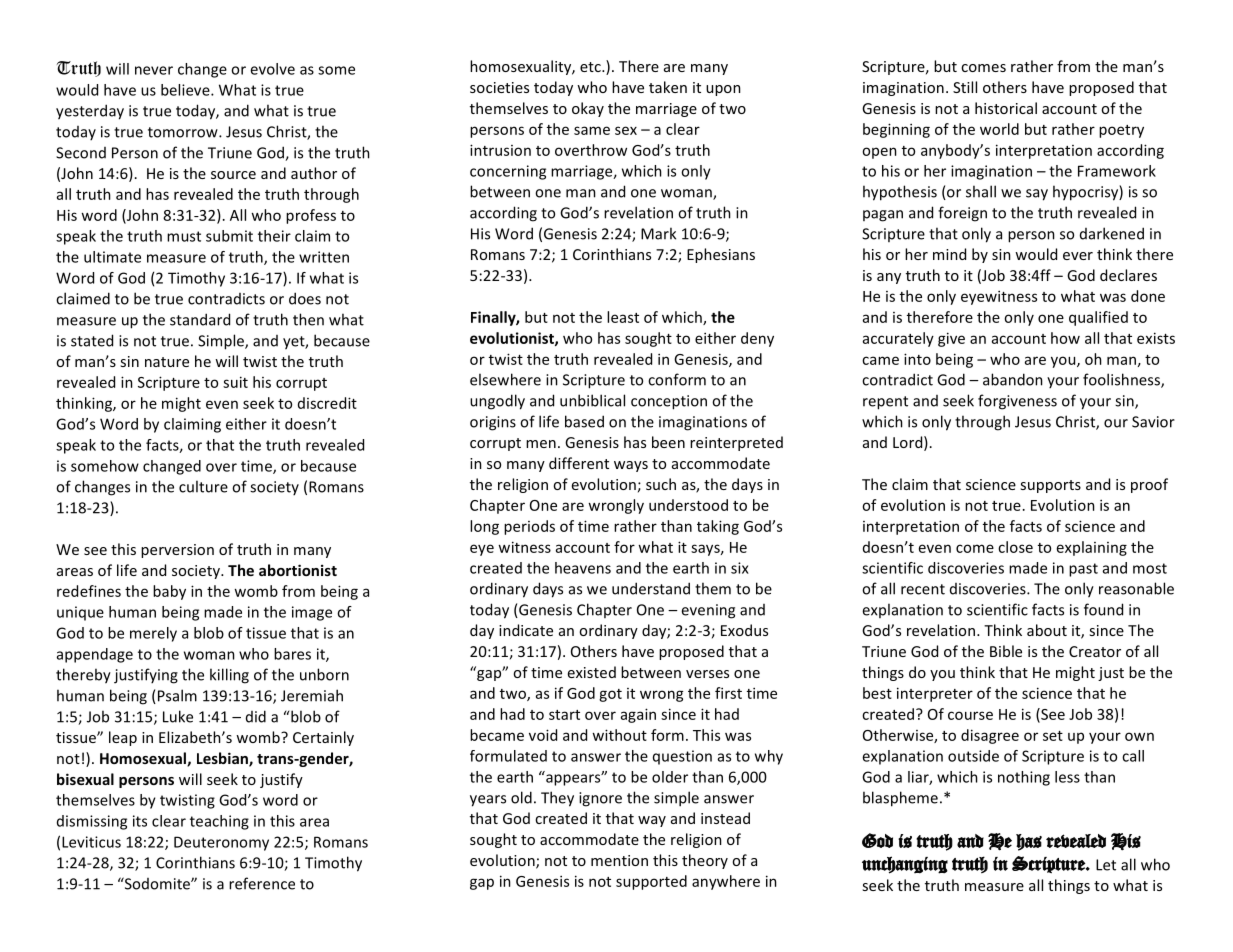 The image size is (1233, 952). What do you see at coordinates (221, 843) in the screenshot?
I see `Deuteronomy` at bounding box center [221, 843].
